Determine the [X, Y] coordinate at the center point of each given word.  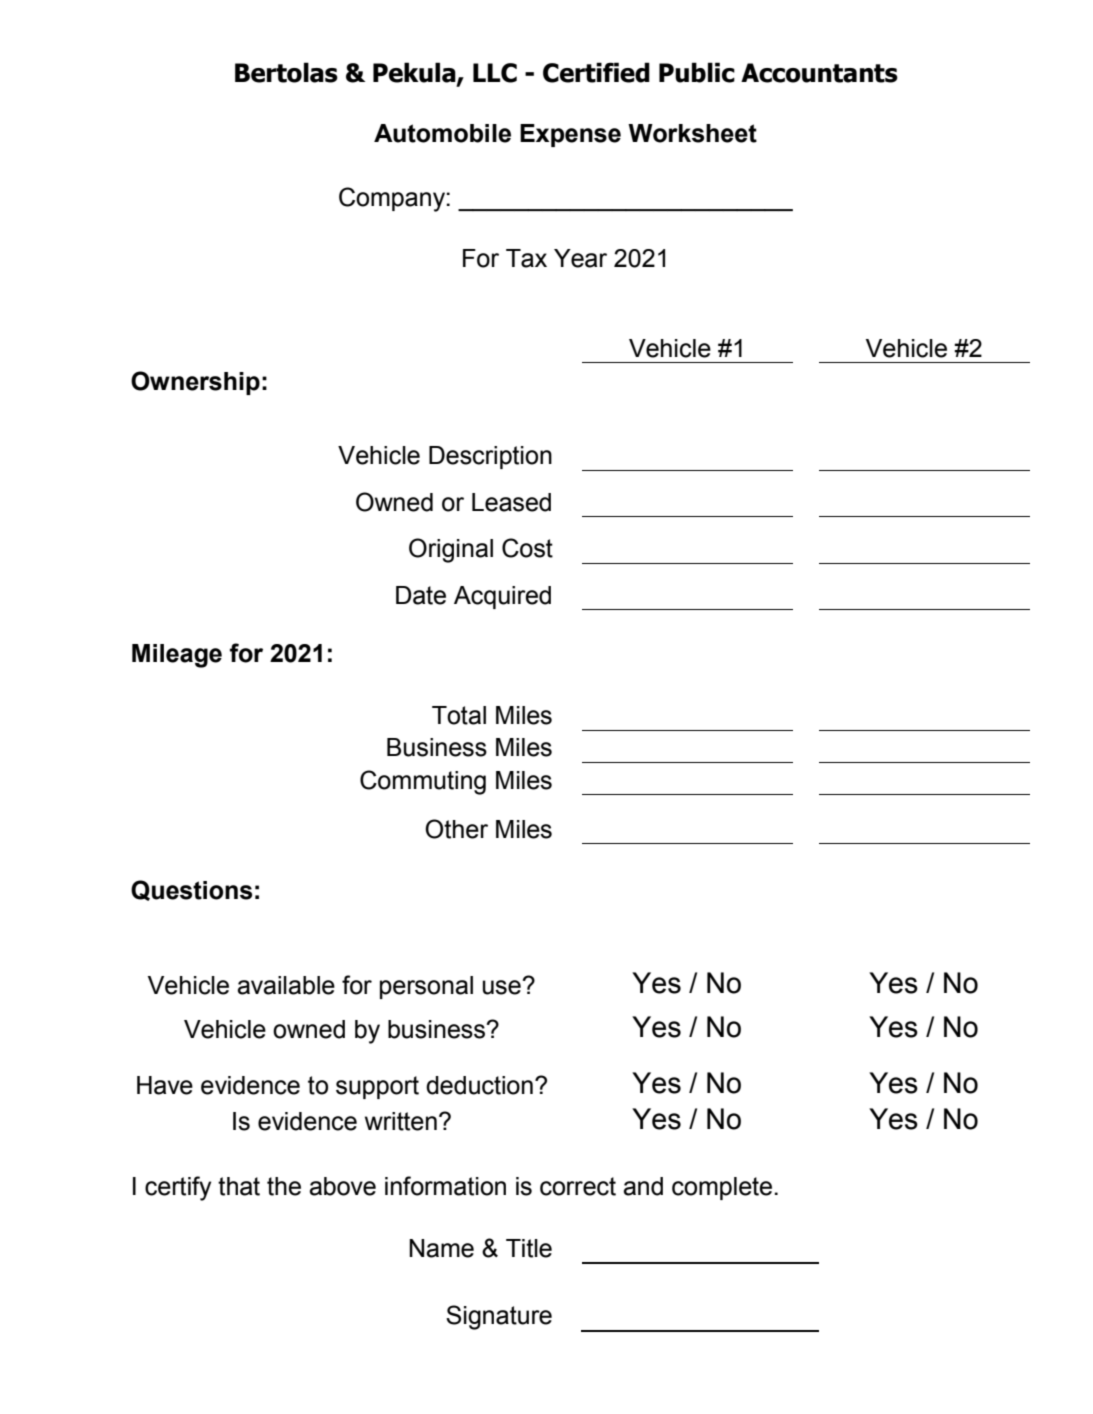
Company [393, 199]
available [286, 985]
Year [580, 258]
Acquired [502, 597]
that [239, 1186]
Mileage [177, 656]
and [643, 1186]
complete [722, 1188]
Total [459, 715]
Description [490, 457]
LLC [495, 73]
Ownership [195, 383]
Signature [499, 1317]
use [503, 987]
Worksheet [692, 133]
